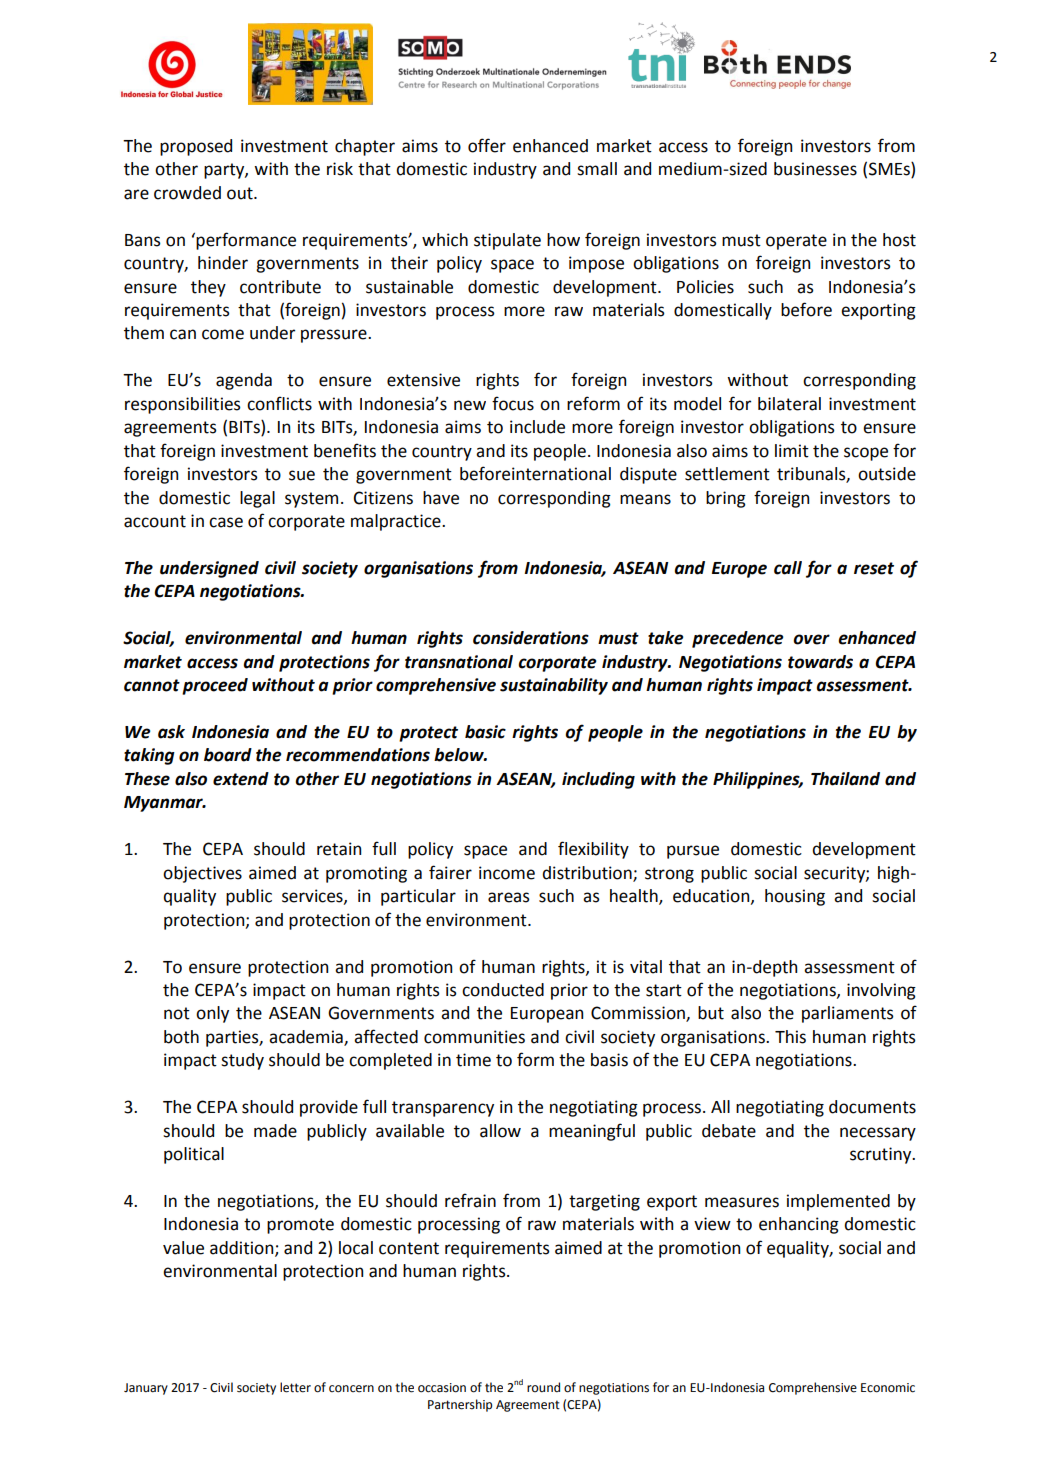  I want to click on areas, so click(509, 897).
